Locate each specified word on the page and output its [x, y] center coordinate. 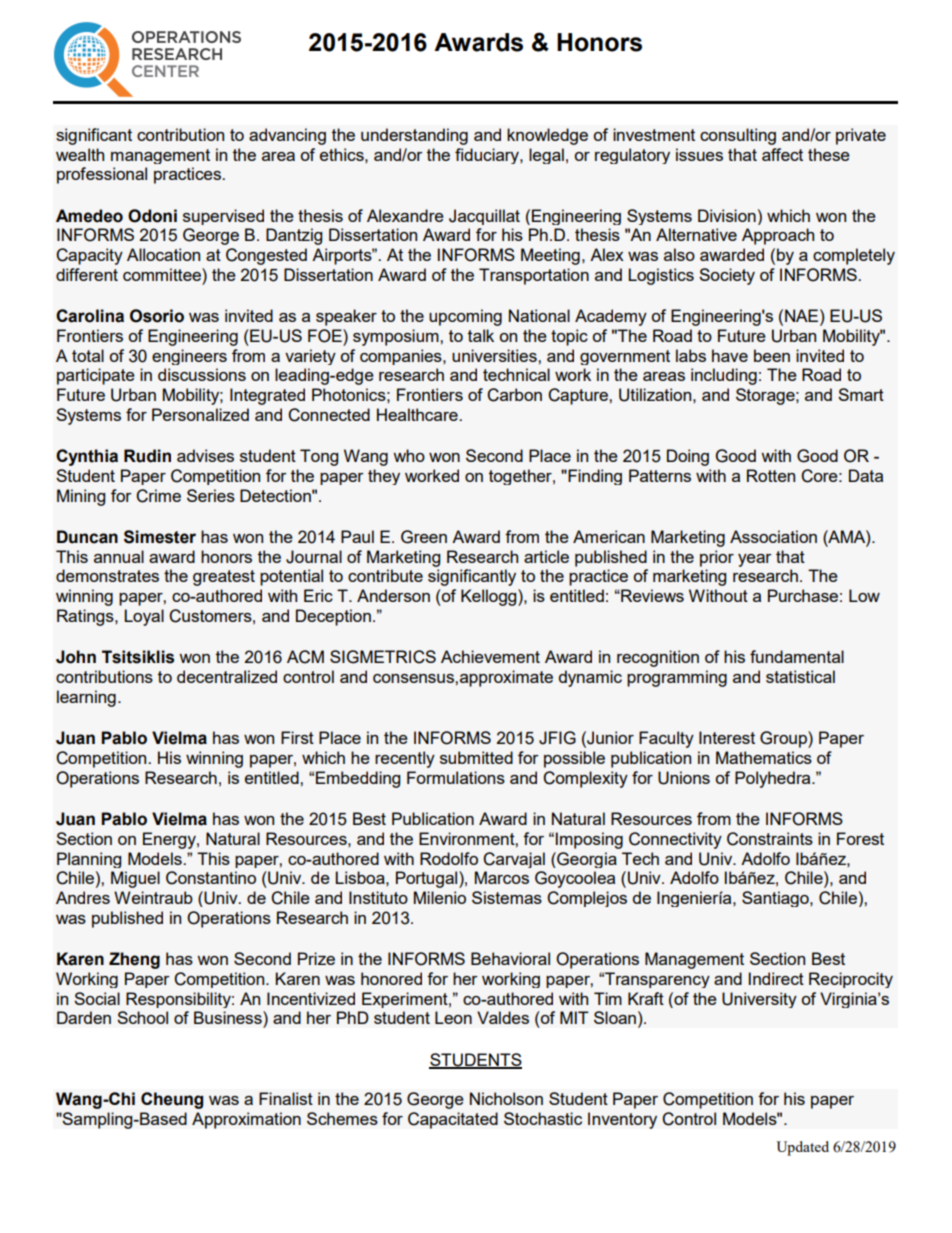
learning [86, 698]
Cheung [172, 1100]
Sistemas [507, 897]
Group [784, 739]
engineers [189, 357]
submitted [476, 757]
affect [782, 154]
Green [424, 537]
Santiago [776, 899]
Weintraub [153, 897]
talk [481, 335]
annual [119, 556]
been [772, 355]
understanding [414, 136]
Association [773, 536]
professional [102, 175]
